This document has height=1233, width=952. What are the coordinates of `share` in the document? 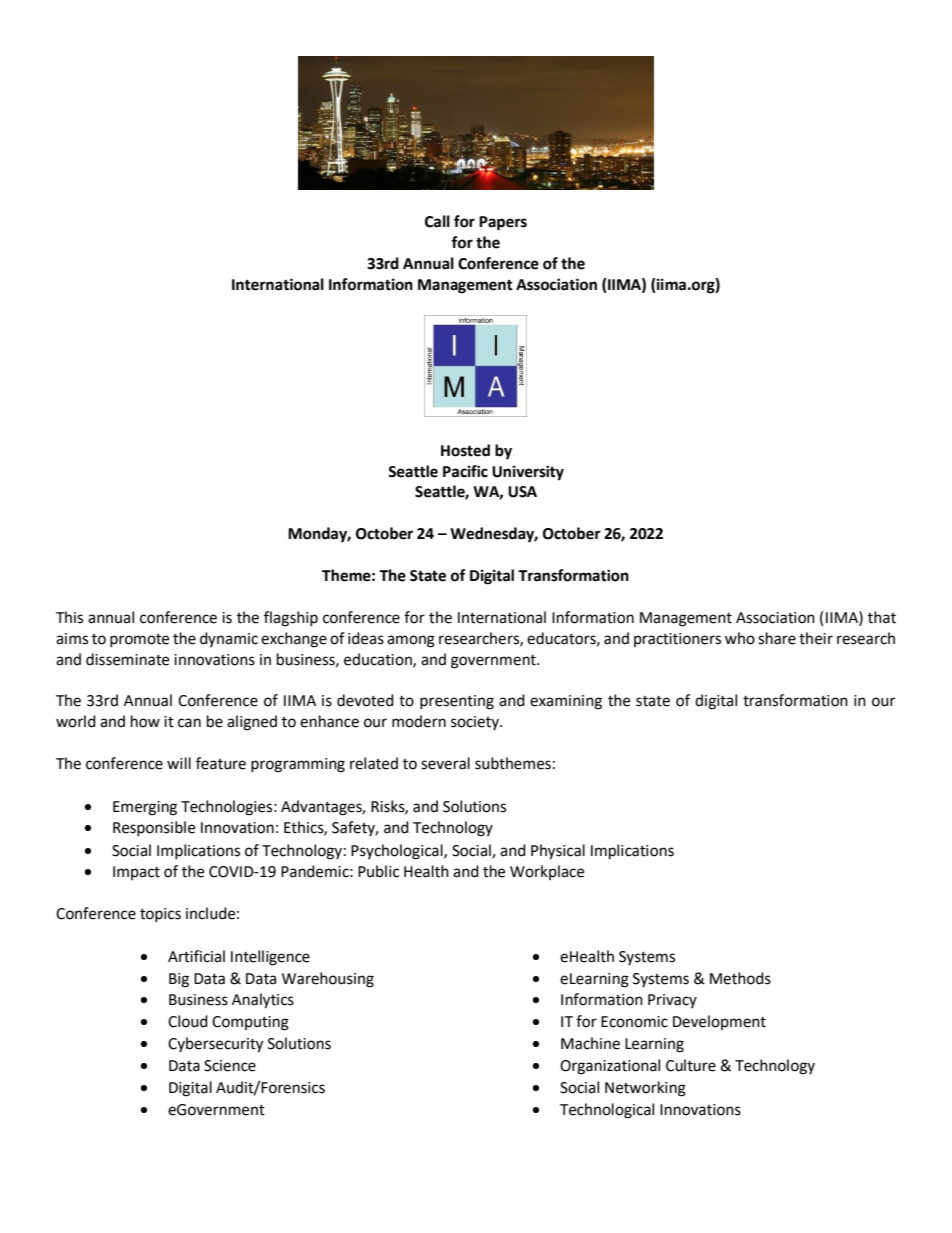 It's located at (777, 638).
